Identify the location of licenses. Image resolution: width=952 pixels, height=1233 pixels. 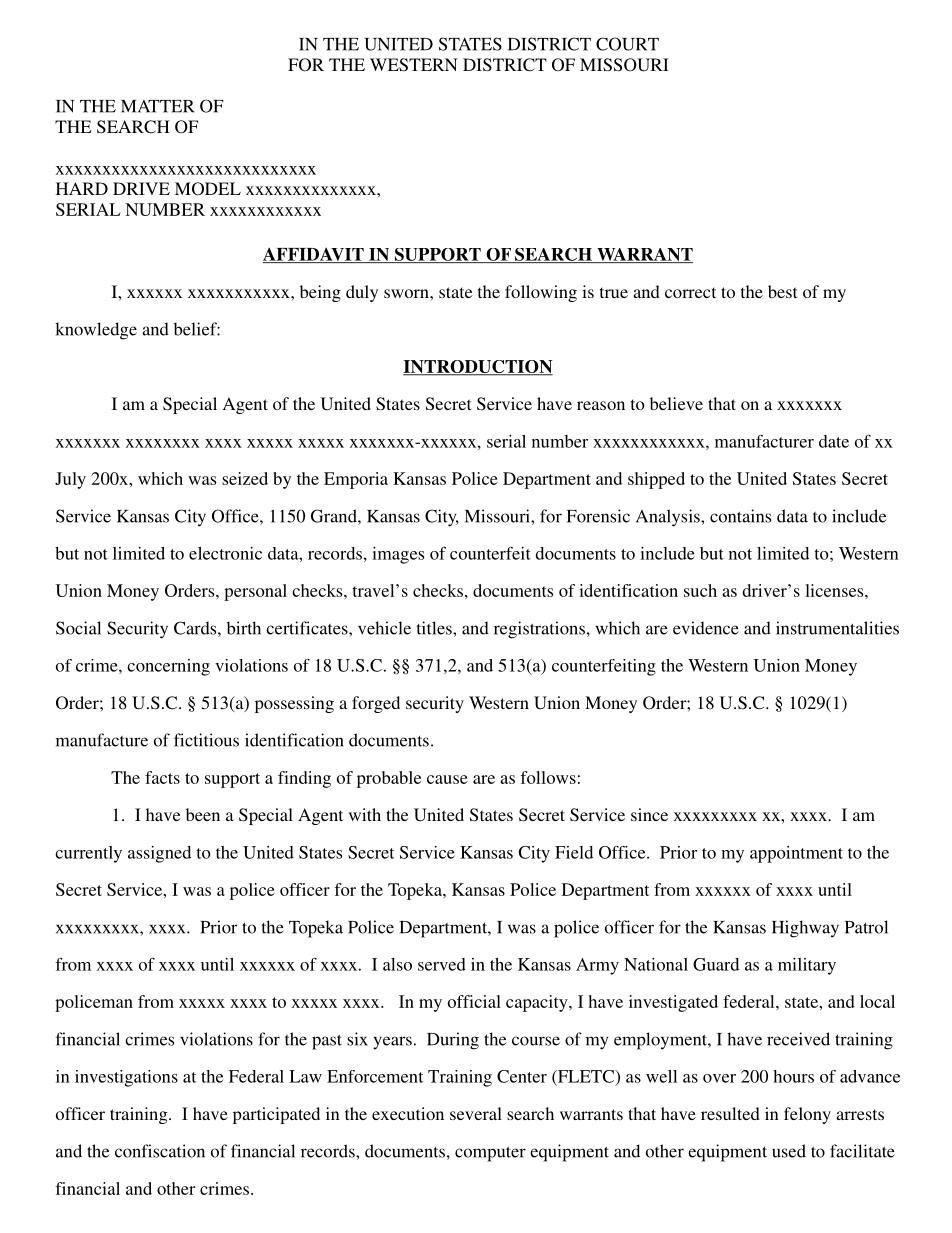
(835, 590).
